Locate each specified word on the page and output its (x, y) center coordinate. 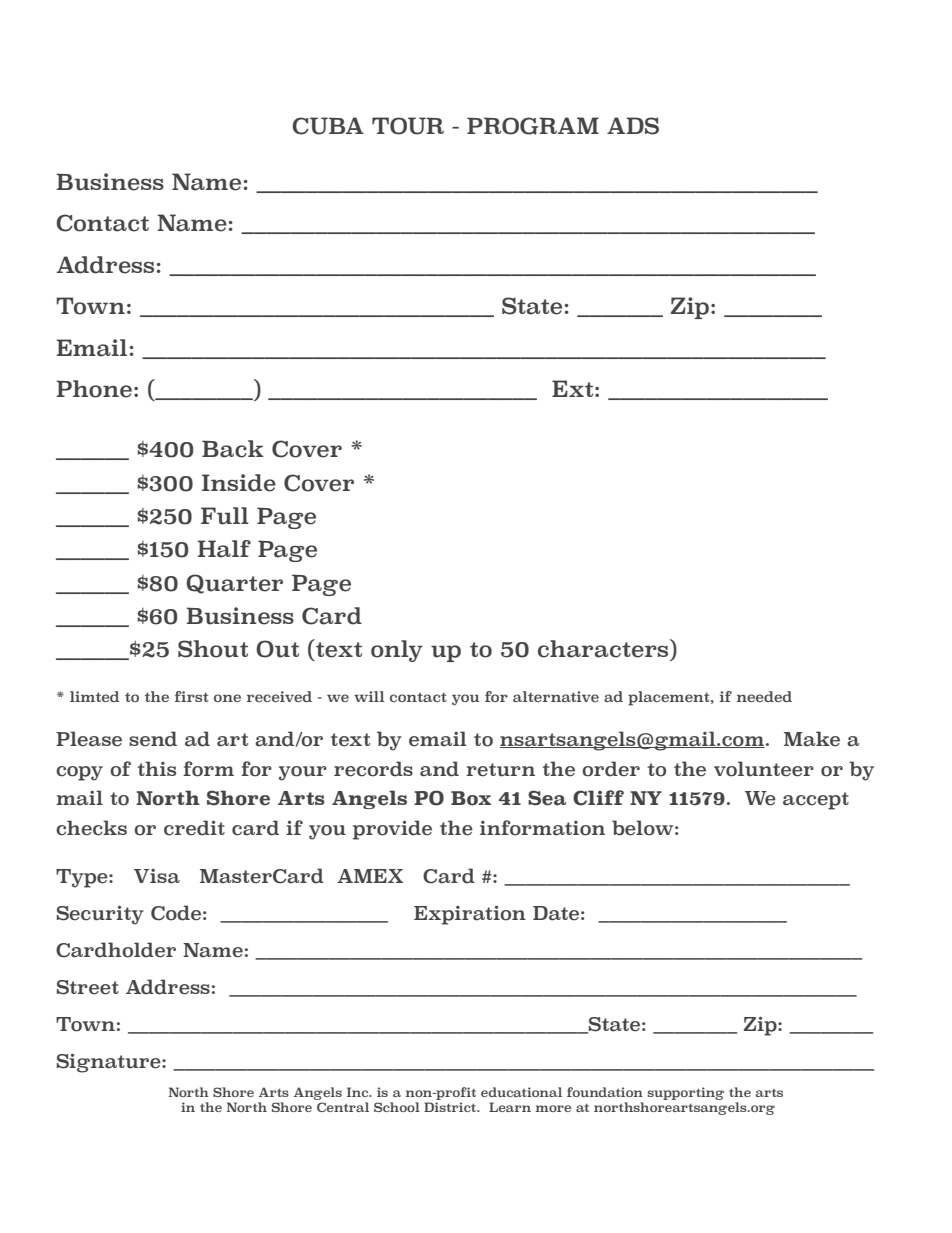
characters (604, 648)
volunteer (764, 769)
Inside (239, 483)
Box (471, 798)
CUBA (328, 126)
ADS (633, 126)
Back (233, 449)
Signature (110, 1063)
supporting (685, 1093)
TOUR (408, 126)
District (451, 1107)
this (156, 768)
